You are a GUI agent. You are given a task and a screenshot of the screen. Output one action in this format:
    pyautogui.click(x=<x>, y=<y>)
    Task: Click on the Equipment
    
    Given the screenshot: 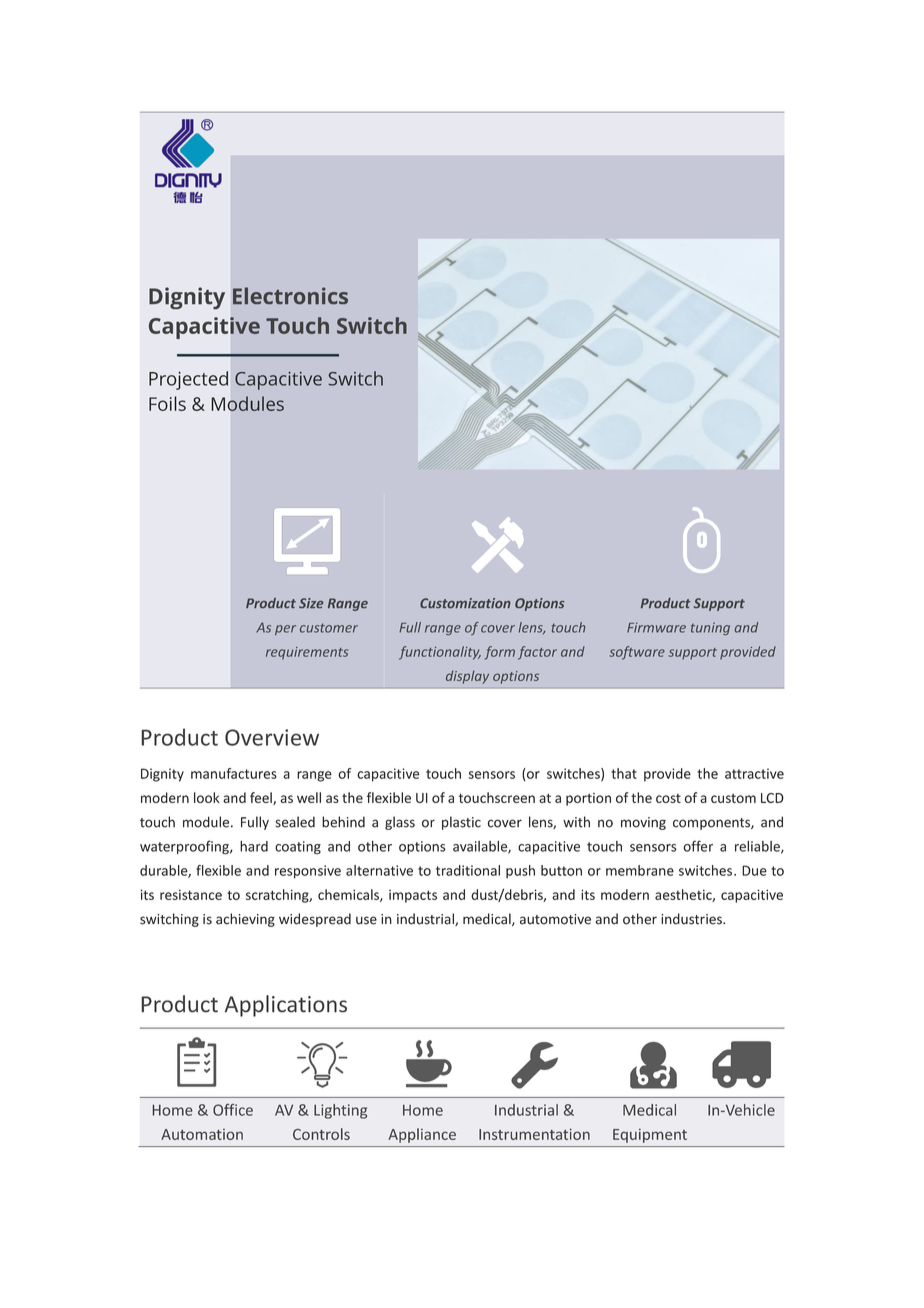 What is the action you would take?
    pyautogui.click(x=650, y=1136)
